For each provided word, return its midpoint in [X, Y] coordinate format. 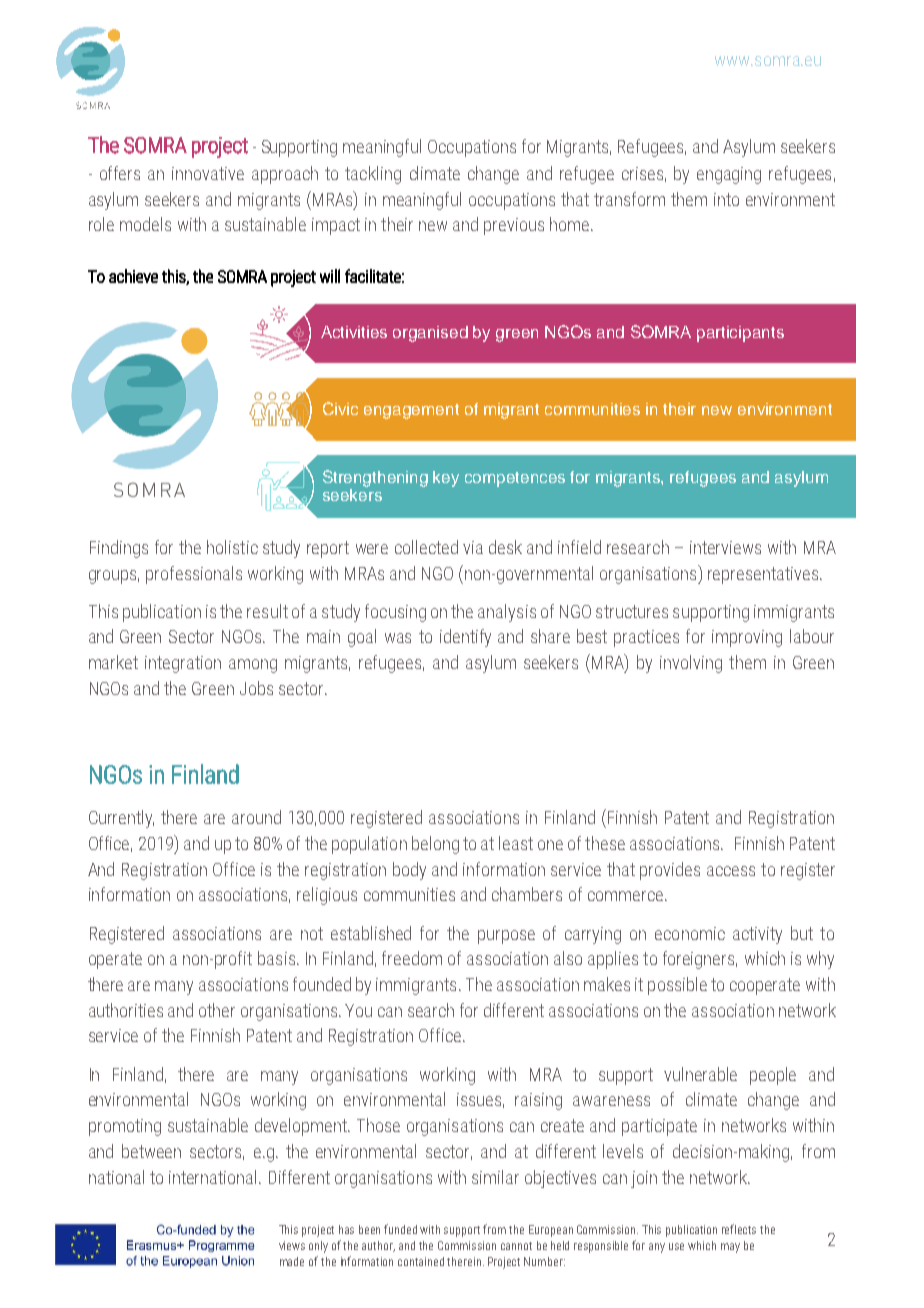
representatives [763, 575]
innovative [208, 173]
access [731, 871]
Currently [121, 819]
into [726, 199]
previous [514, 226]
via [473, 547]
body [409, 871]
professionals [194, 575]
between [151, 1151]
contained [421, 1261]
